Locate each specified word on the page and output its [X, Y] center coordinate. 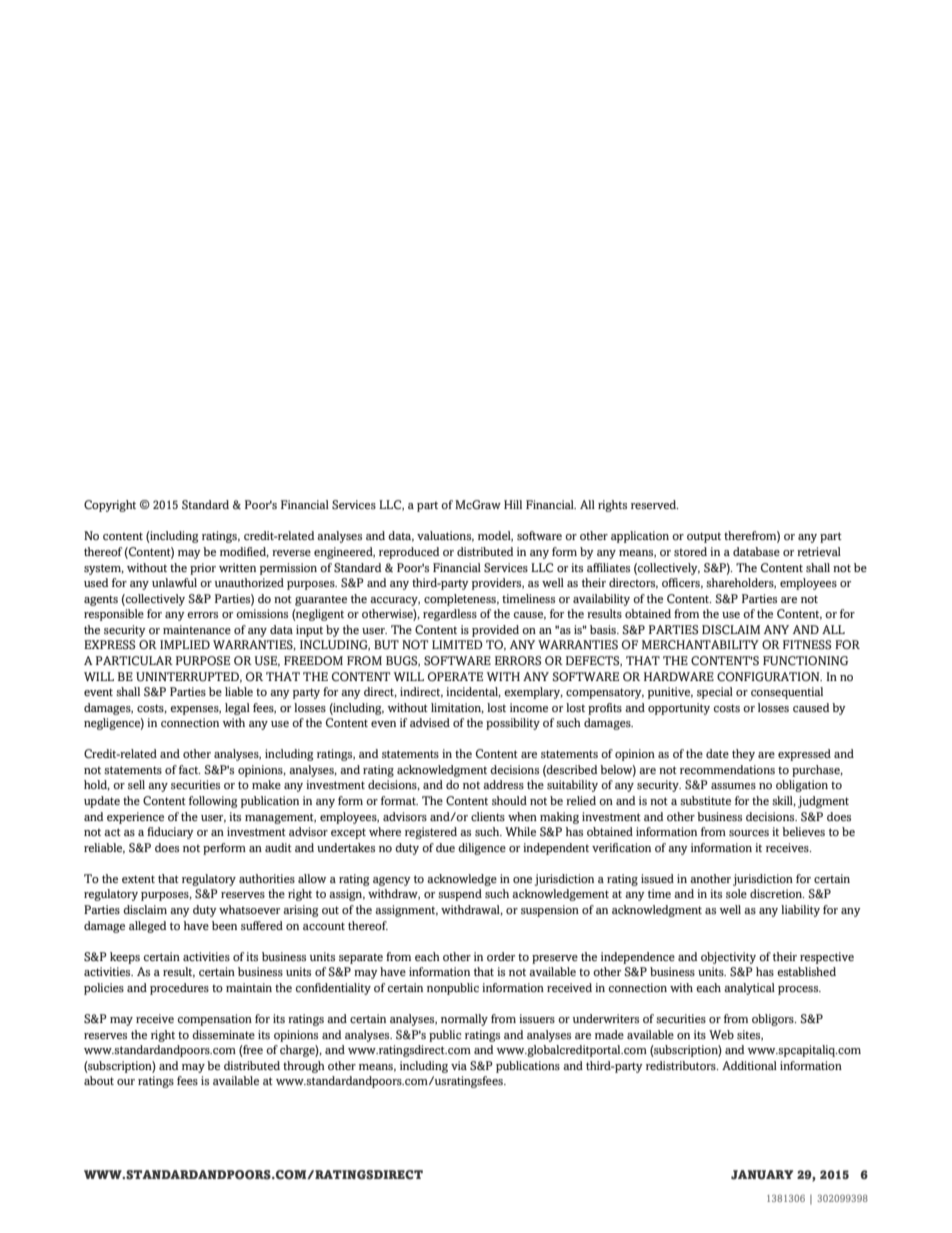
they [743, 755]
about [99, 1080]
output [704, 537]
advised [430, 722]
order [501, 956]
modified [244, 552]
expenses [195, 710]
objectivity [728, 958]
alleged [148, 927]
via [459, 1065]
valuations [445, 536]
